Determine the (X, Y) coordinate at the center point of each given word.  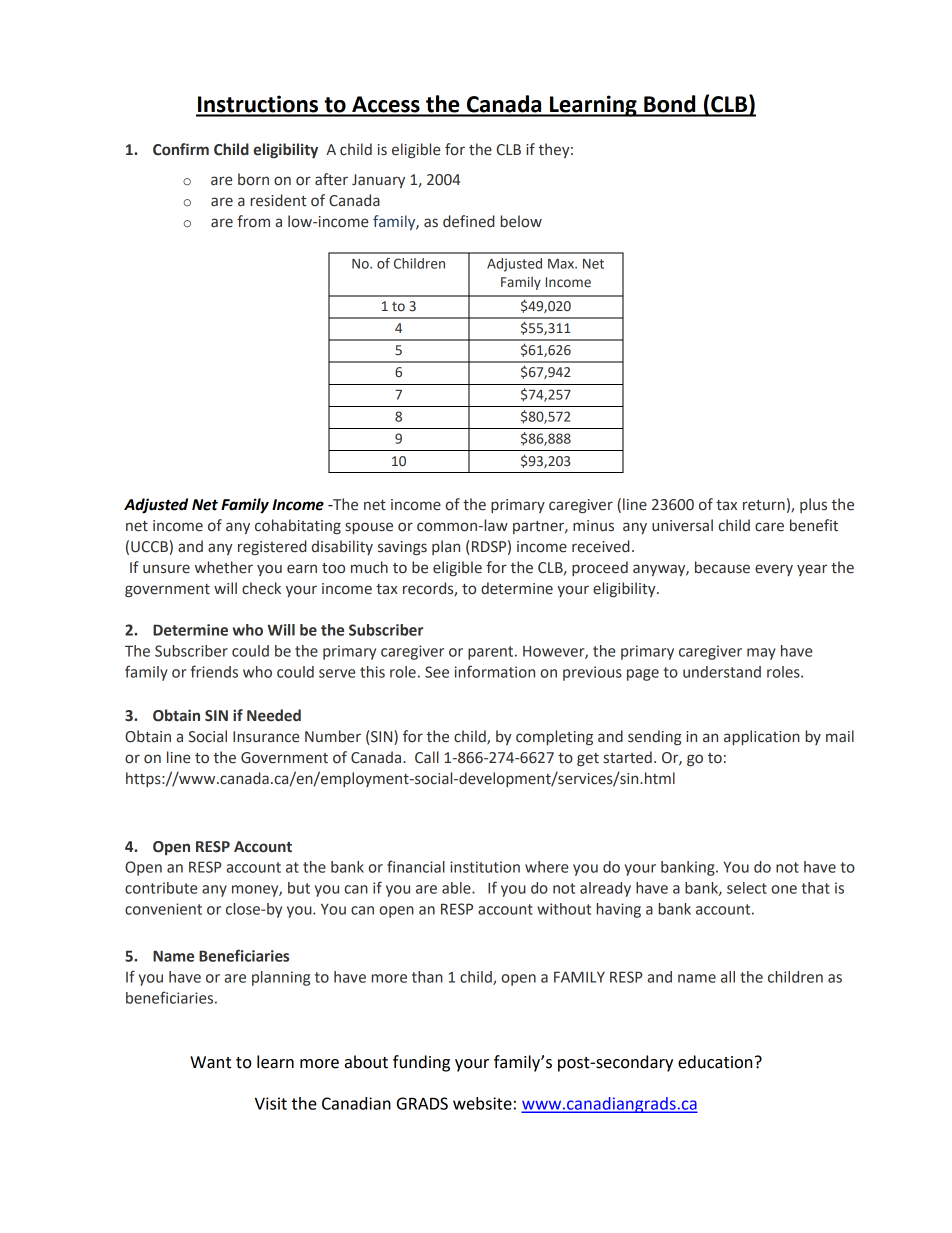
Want (210, 1062)
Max (562, 264)
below (521, 221)
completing (554, 737)
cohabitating (298, 526)
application (762, 737)
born (253, 179)
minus (593, 526)
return (764, 505)
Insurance (266, 737)
